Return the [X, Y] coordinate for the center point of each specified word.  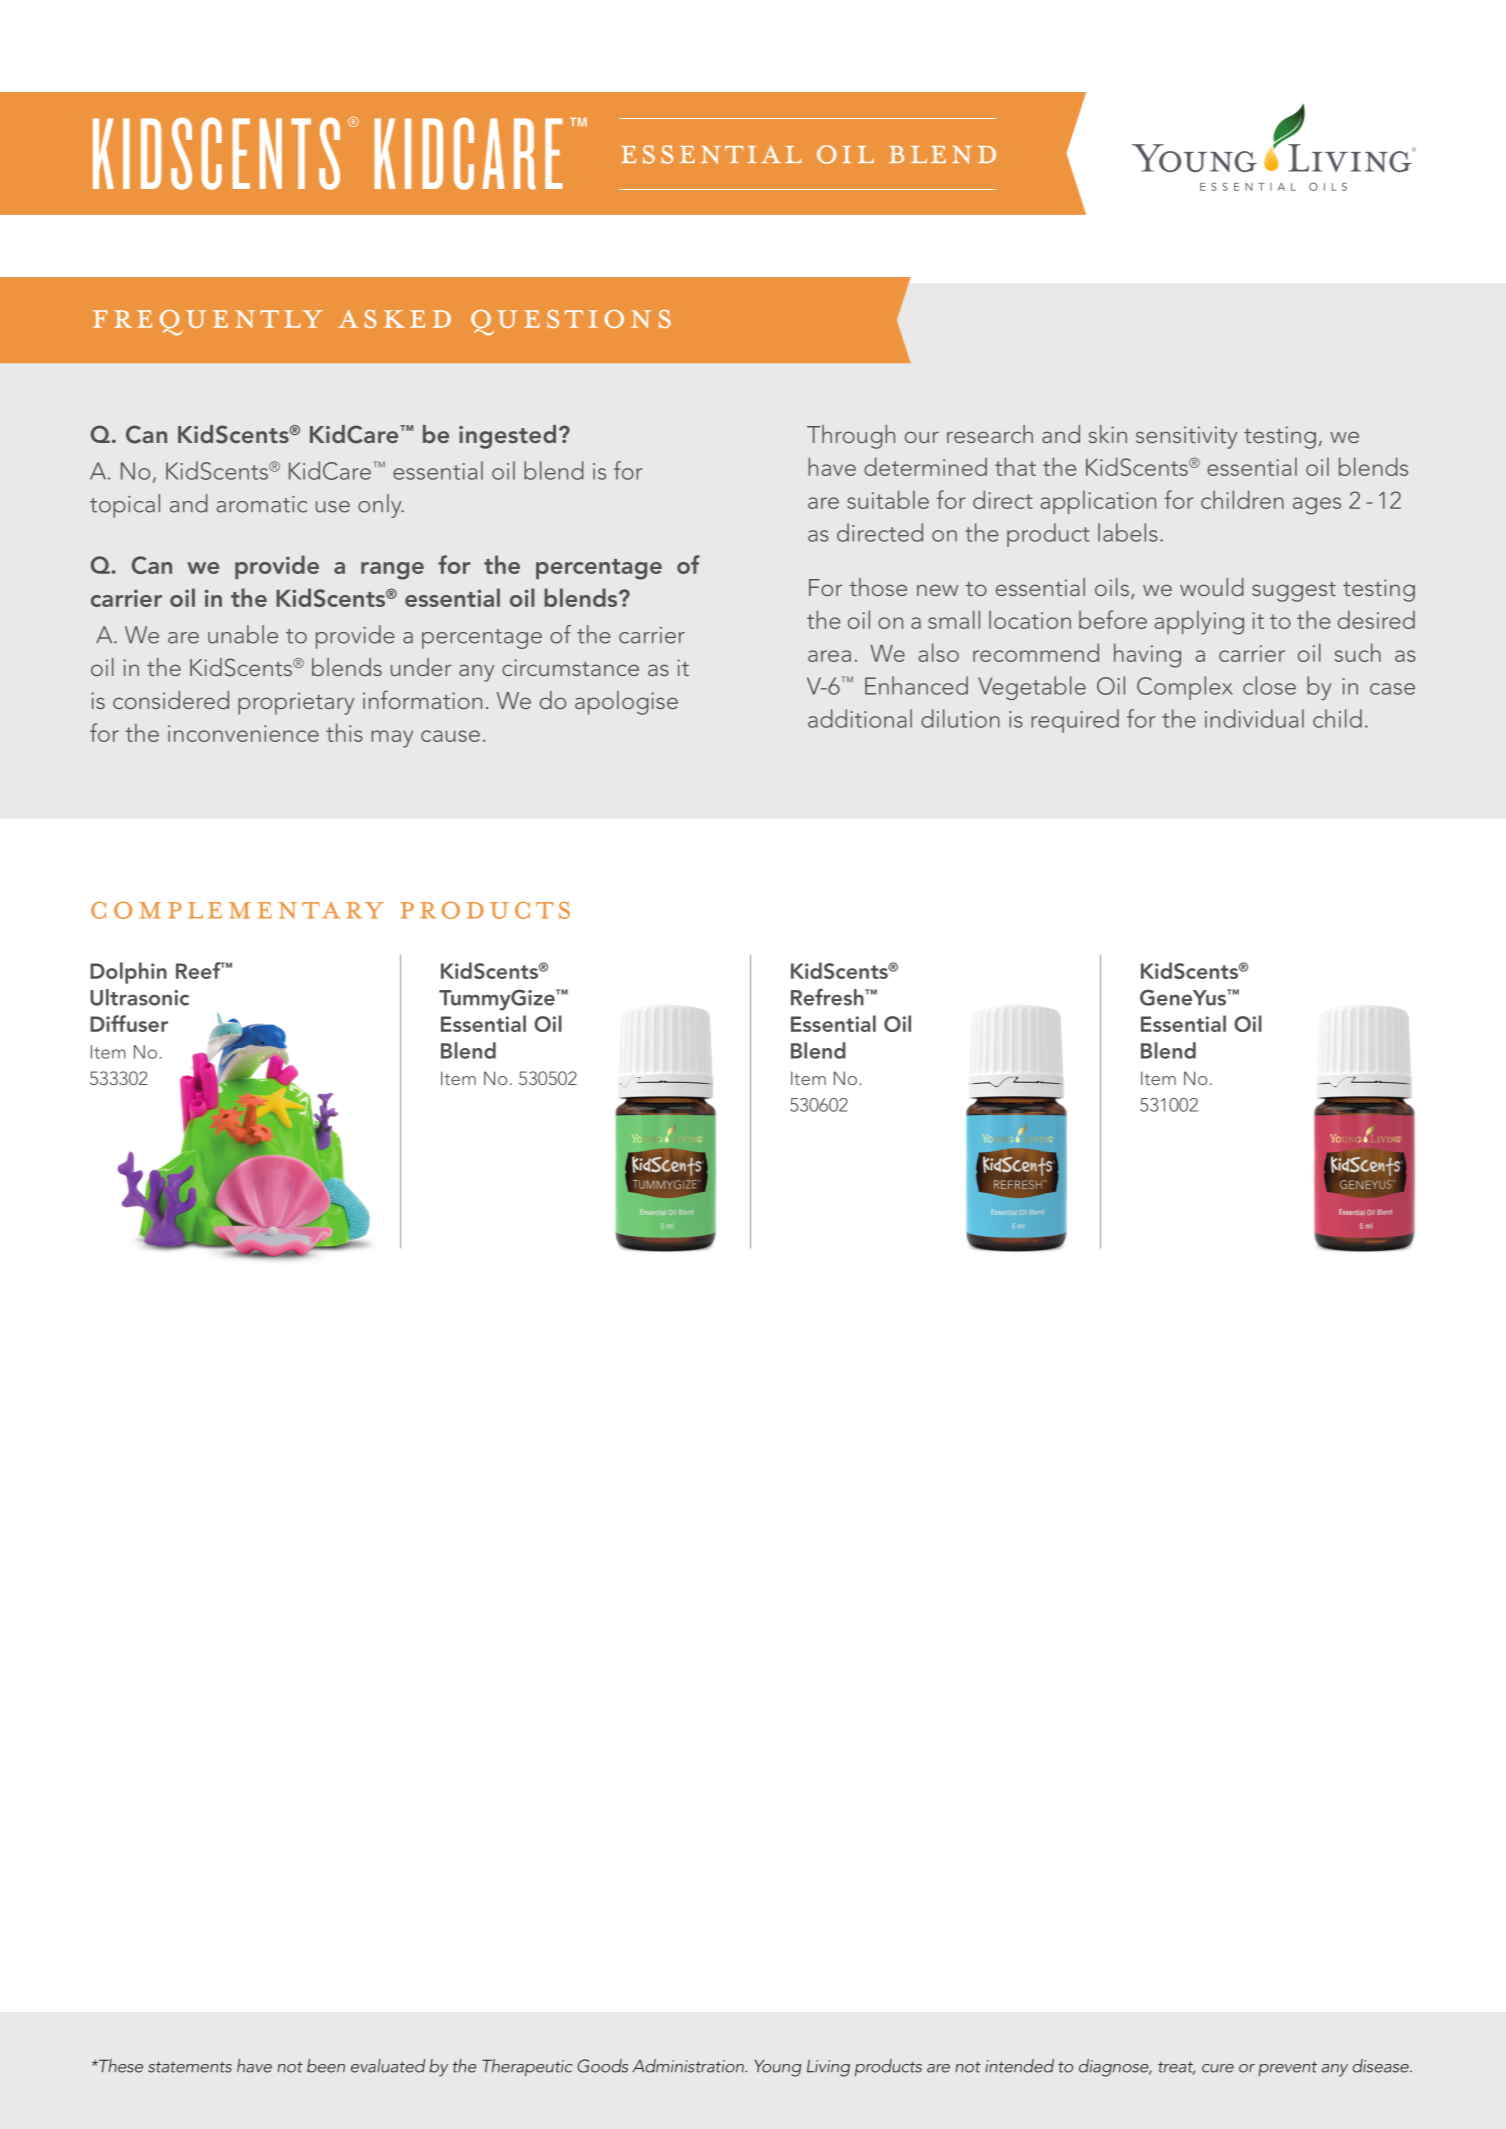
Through [851, 437]
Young [778, 2068]
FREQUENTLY [208, 323]
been [326, 2066]
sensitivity [1186, 437]
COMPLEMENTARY [237, 910]
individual [1254, 718]
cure [1218, 2068]
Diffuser [129, 1023]
